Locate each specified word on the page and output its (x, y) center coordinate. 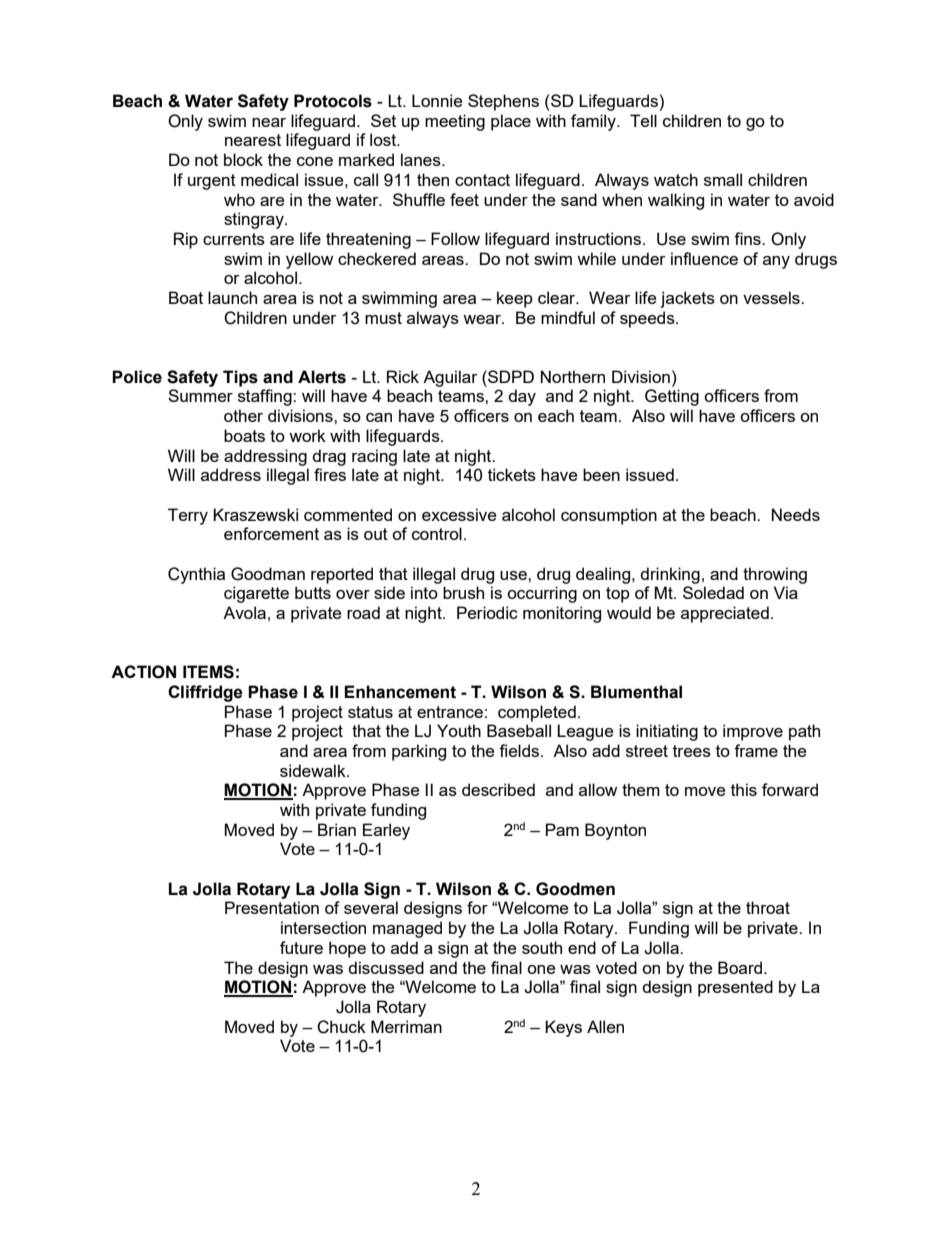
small (723, 179)
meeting (455, 122)
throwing (775, 575)
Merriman (406, 1026)
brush (463, 592)
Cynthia (196, 575)
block (243, 159)
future (301, 947)
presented (735, 988)
